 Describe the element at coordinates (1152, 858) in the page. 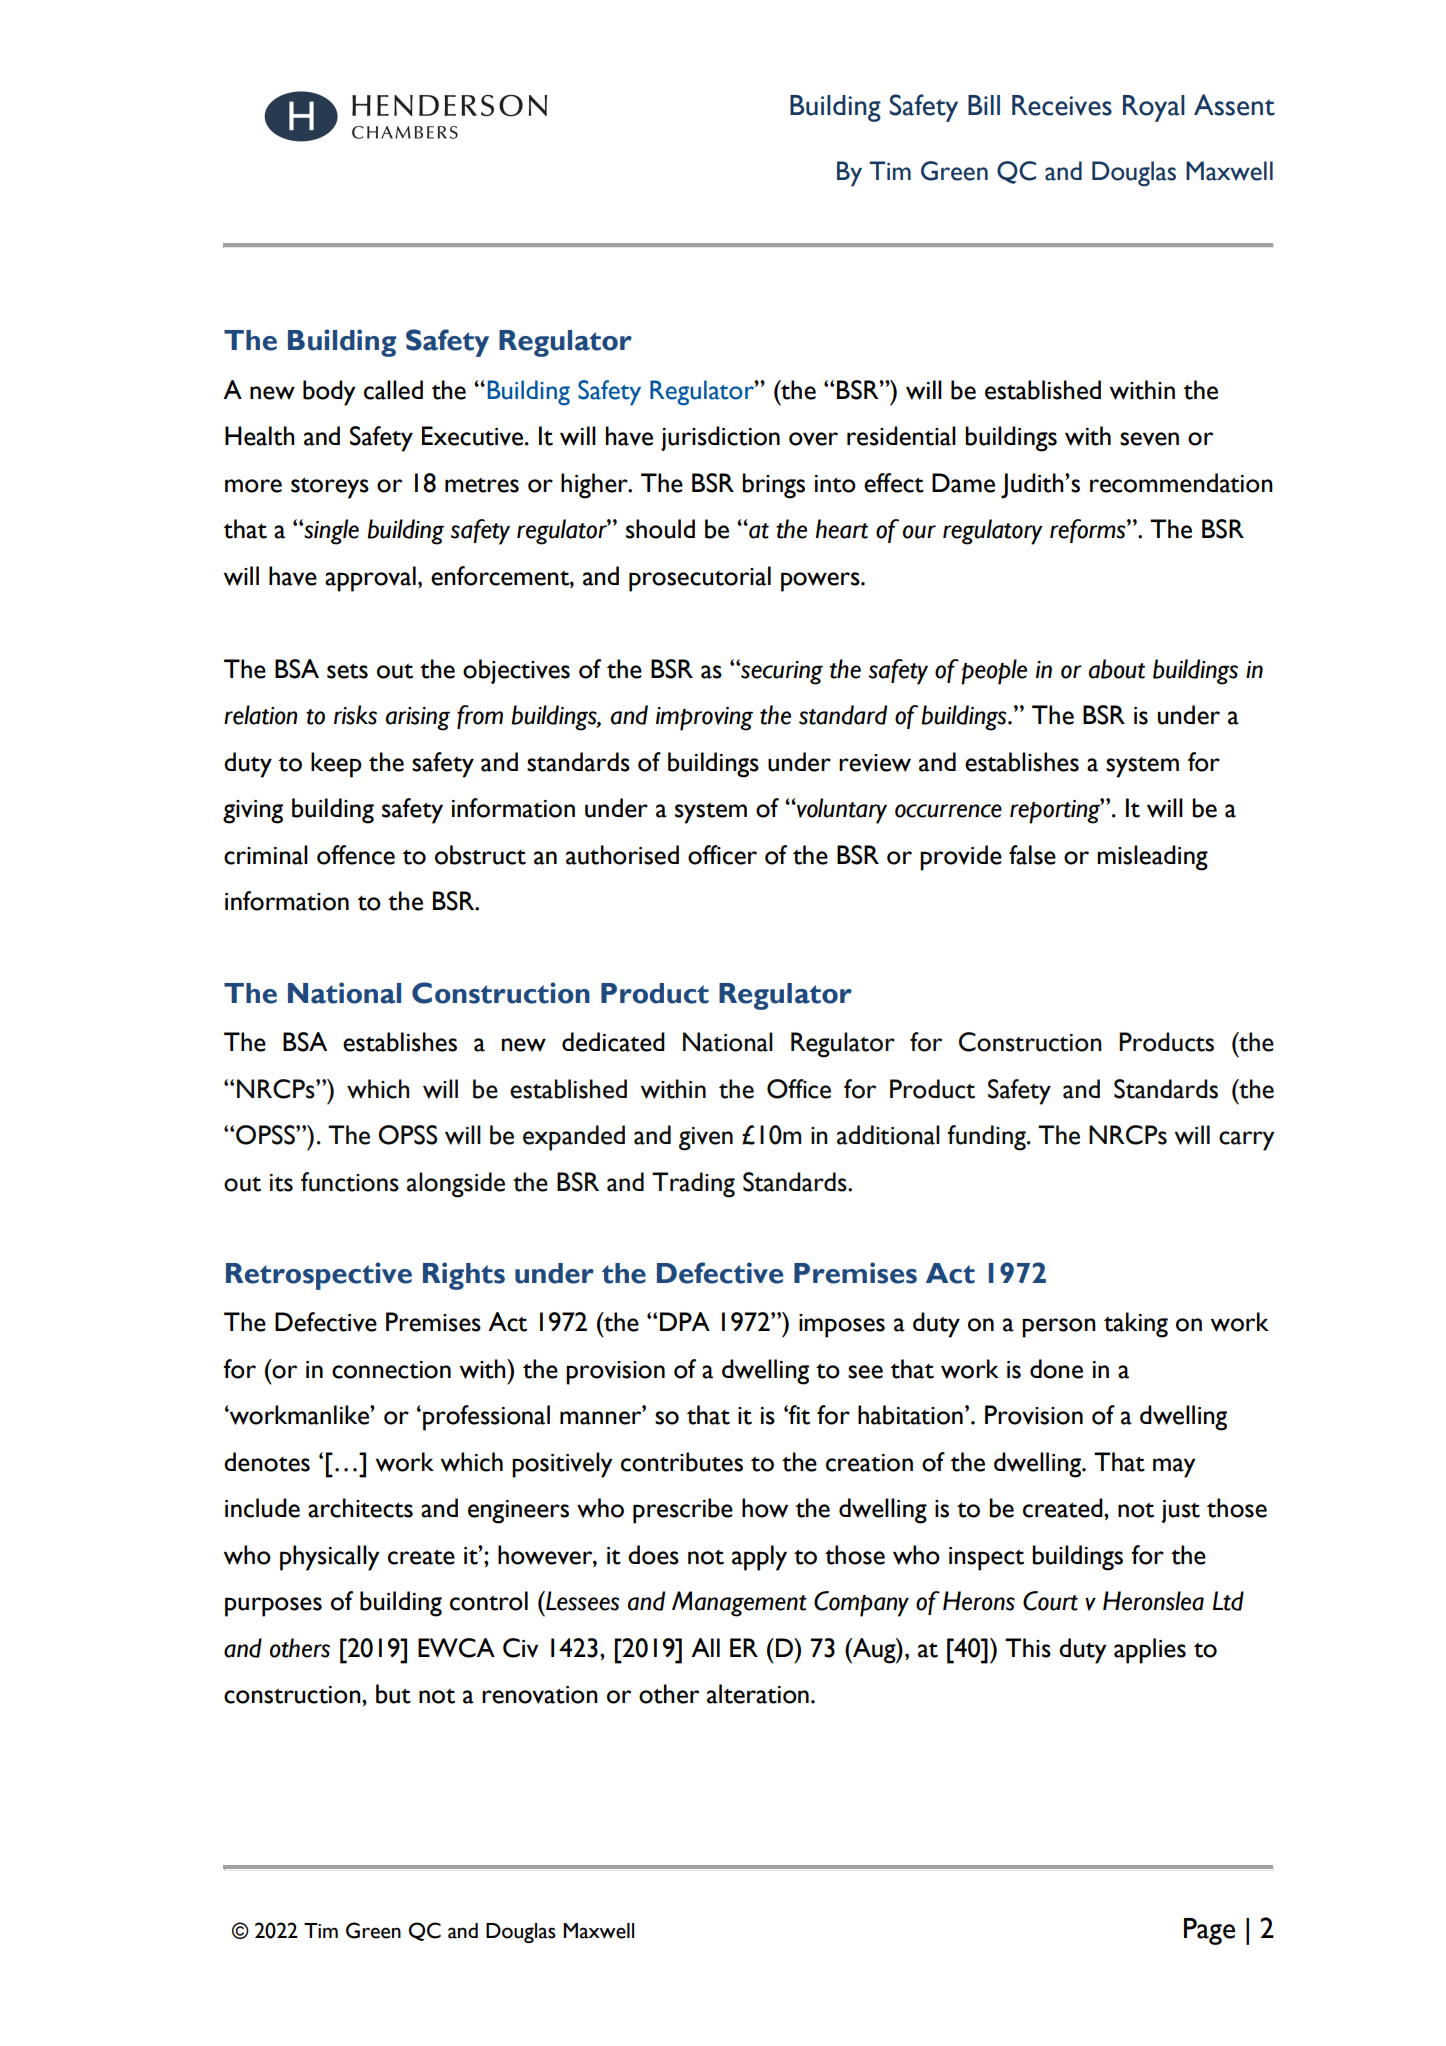

I see `misleading` at that location.
